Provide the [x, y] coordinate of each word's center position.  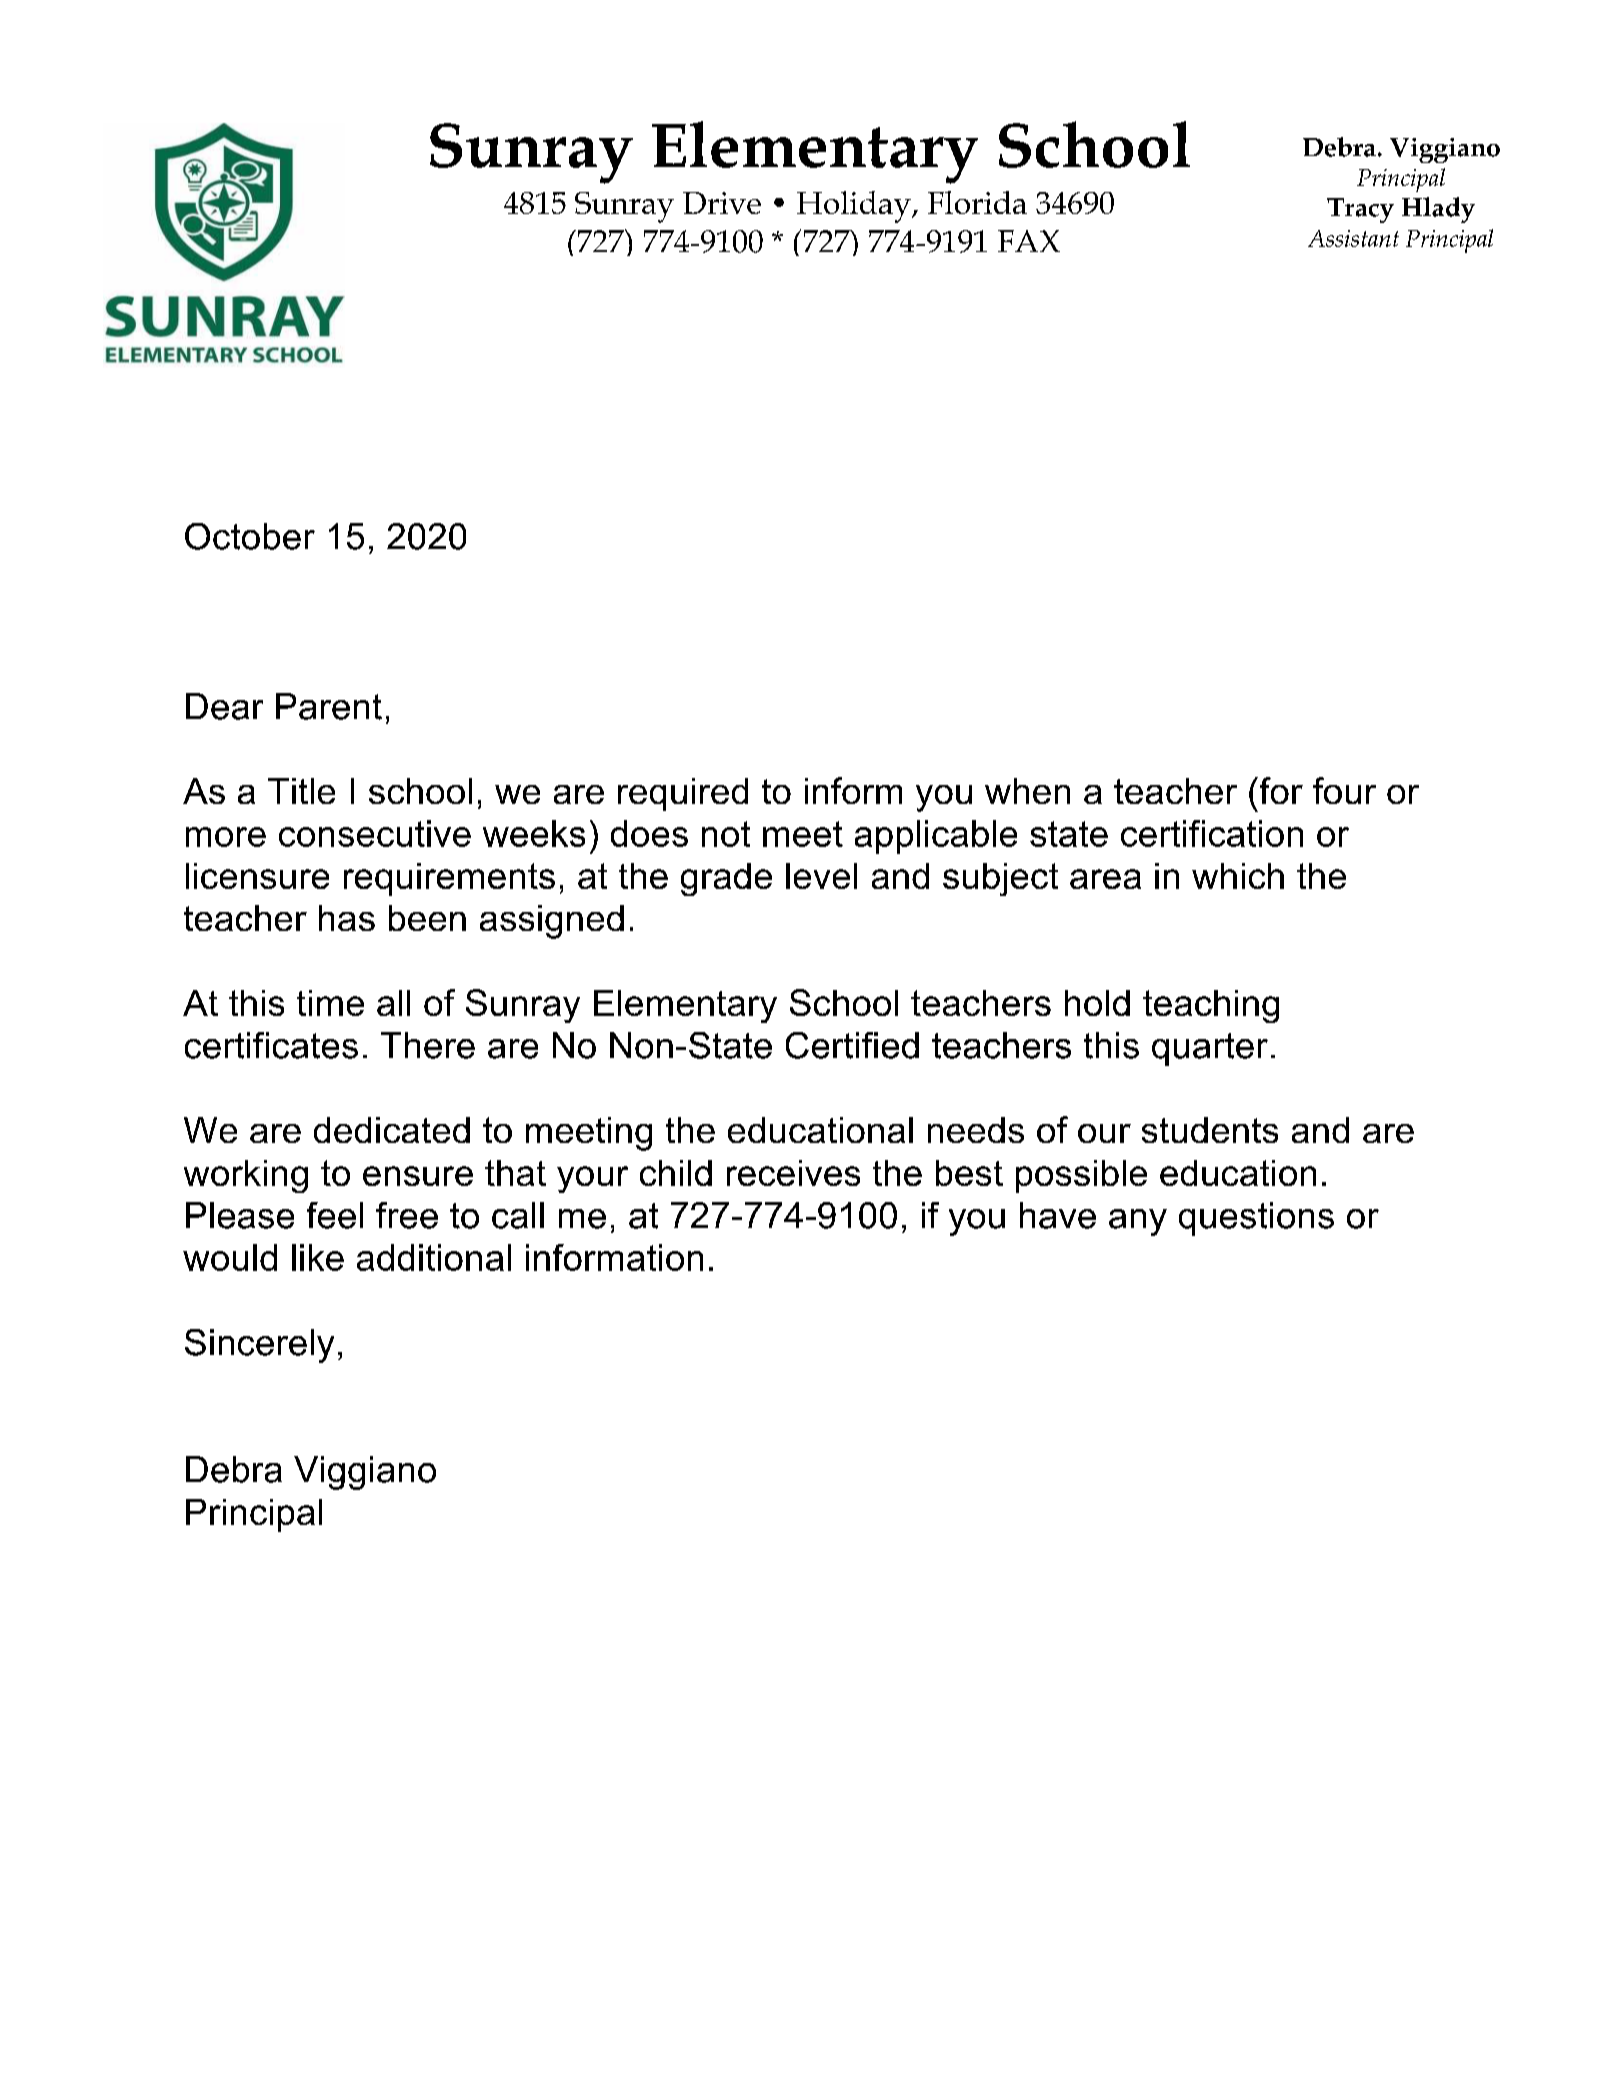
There [428, 1045]
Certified [852, 1045]
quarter [1210, 1049]
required [683, 794]
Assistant [1353, 238]
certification [1212, 833]
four [1344, 790]
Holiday [855, 207]
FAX [1029, 241]
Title [301, 791]
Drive [722, 203]
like [318, 1257]
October [250, 536]
